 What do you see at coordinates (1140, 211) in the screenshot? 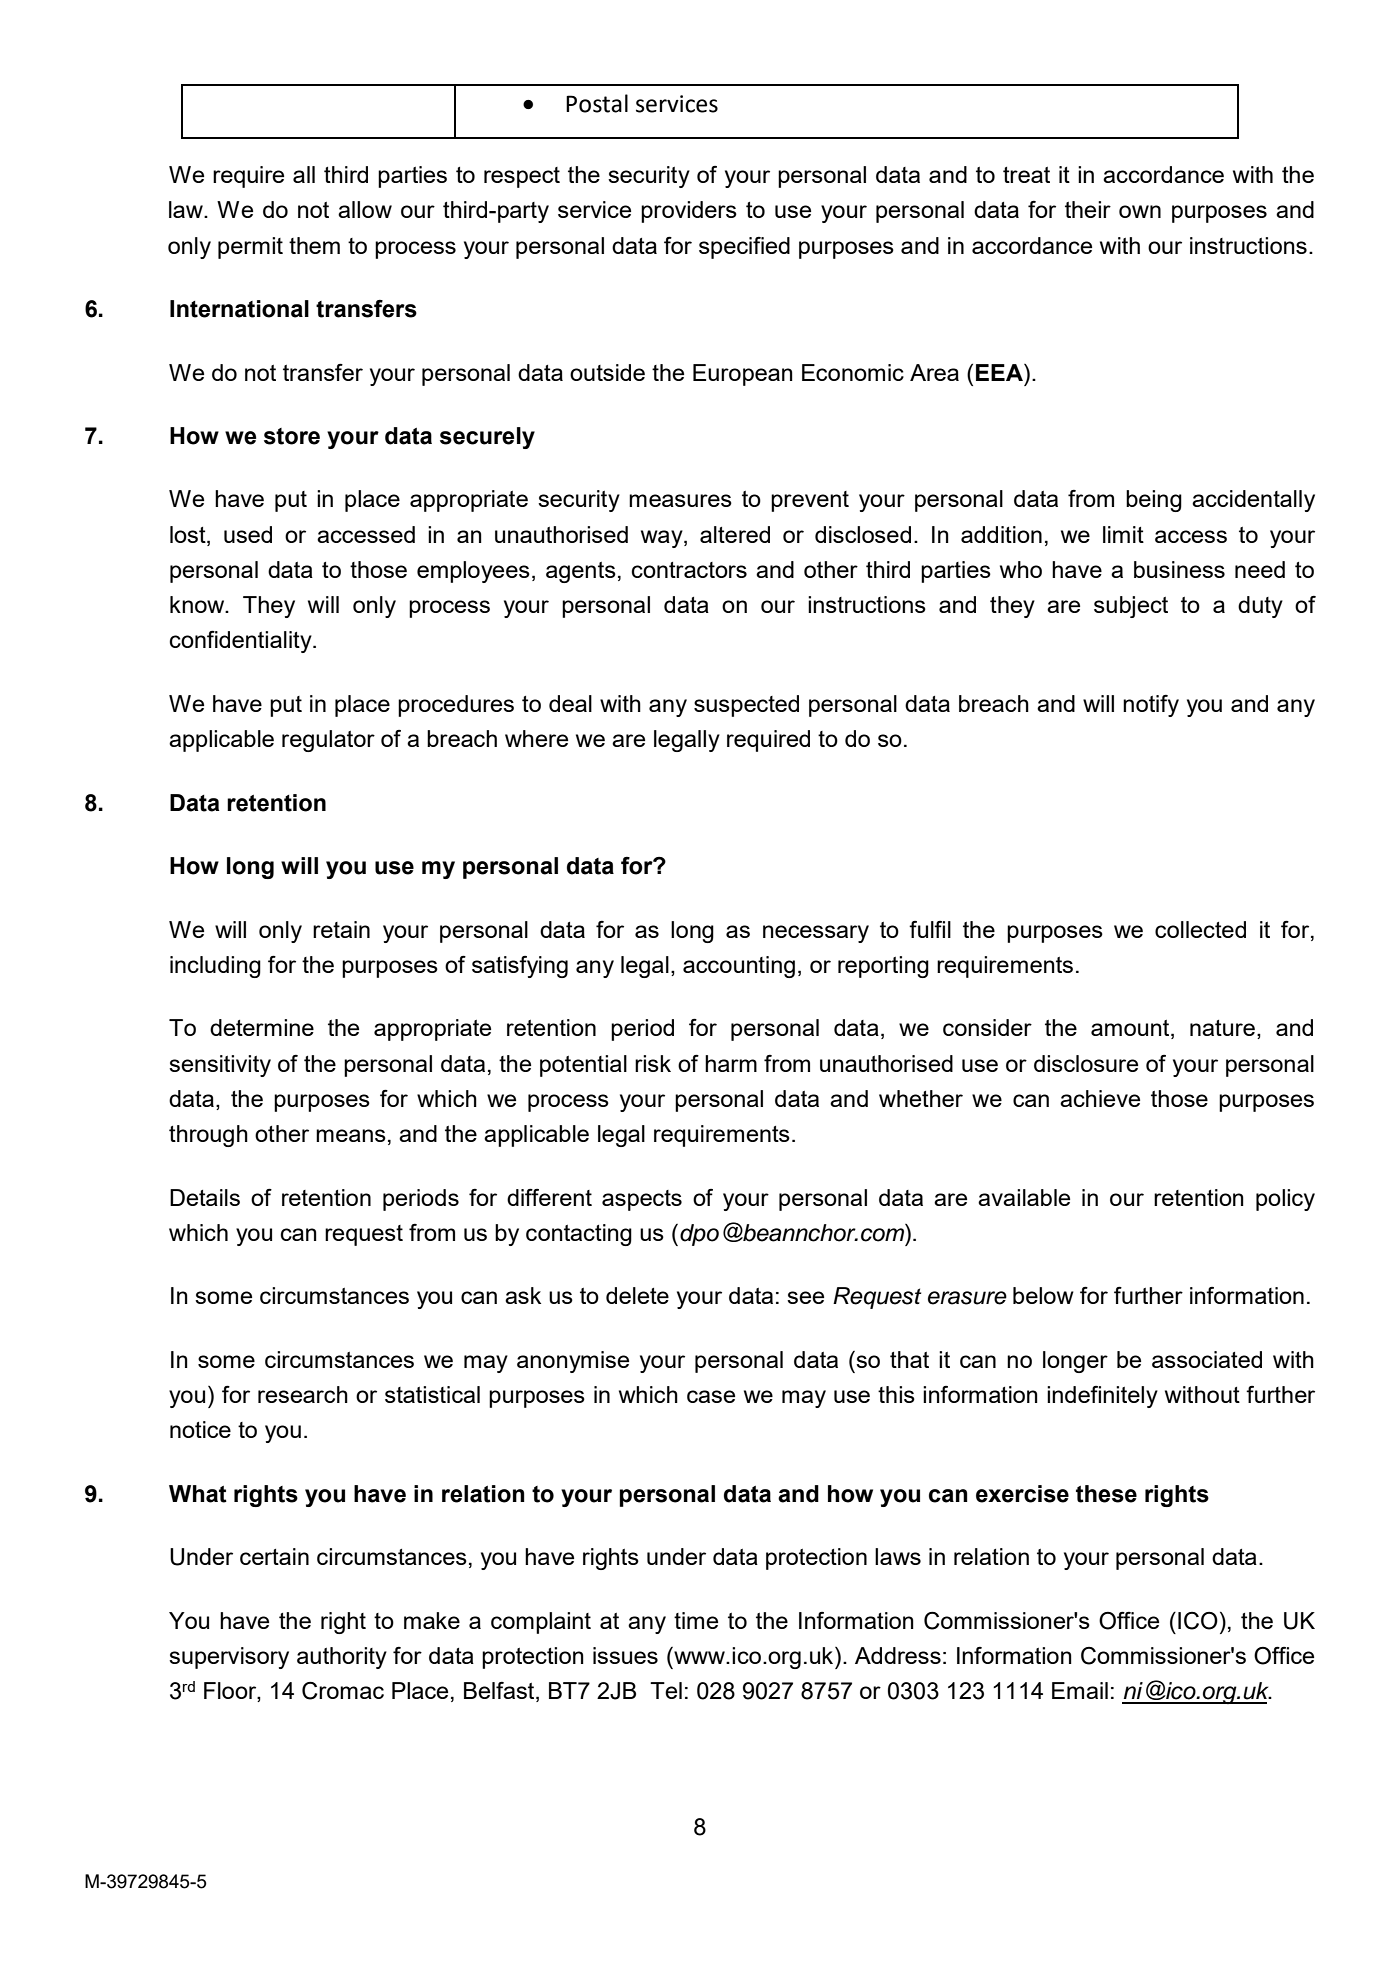
I see `own` at bounding box center [1140, 211].
